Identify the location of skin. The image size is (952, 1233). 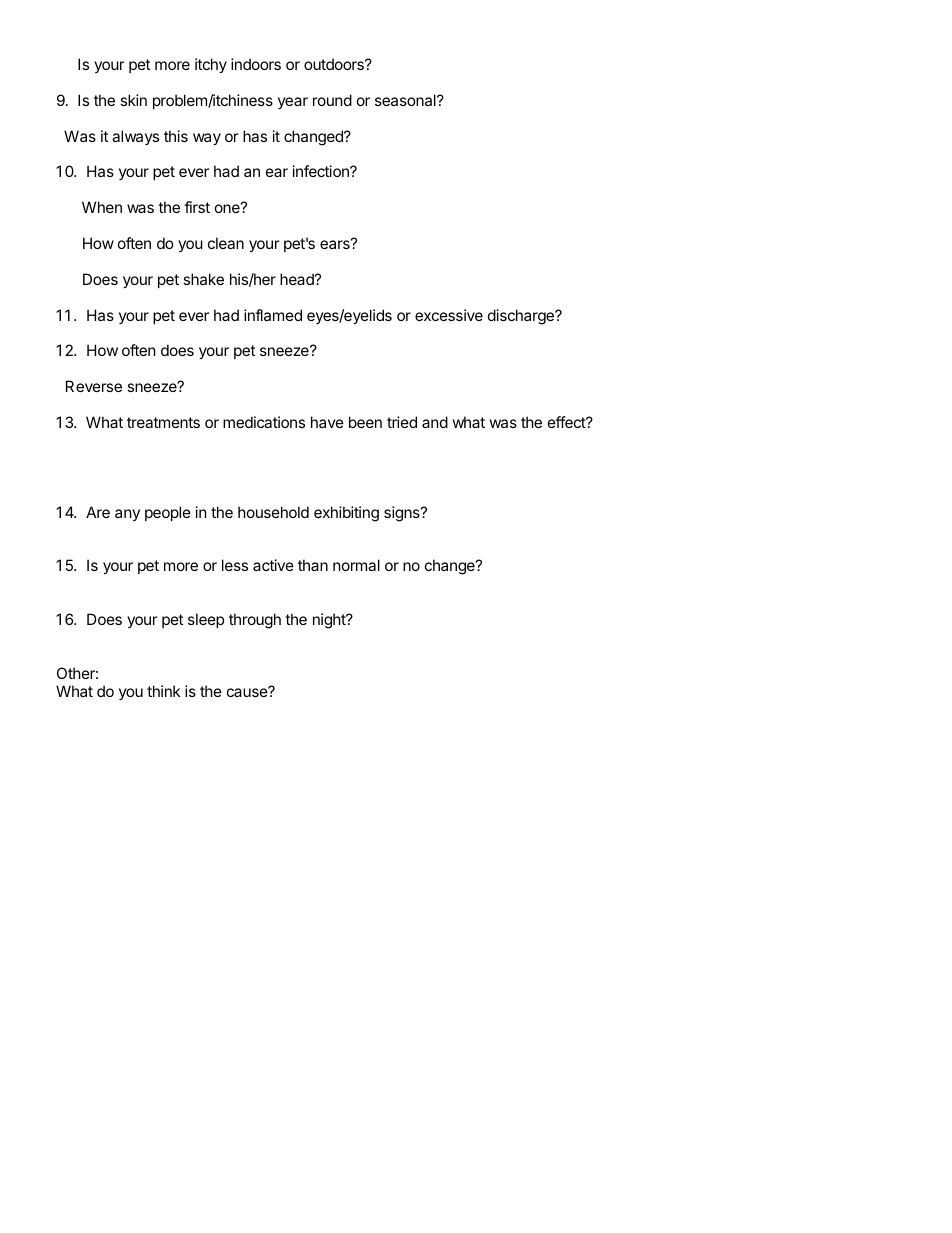
(133, 100).
